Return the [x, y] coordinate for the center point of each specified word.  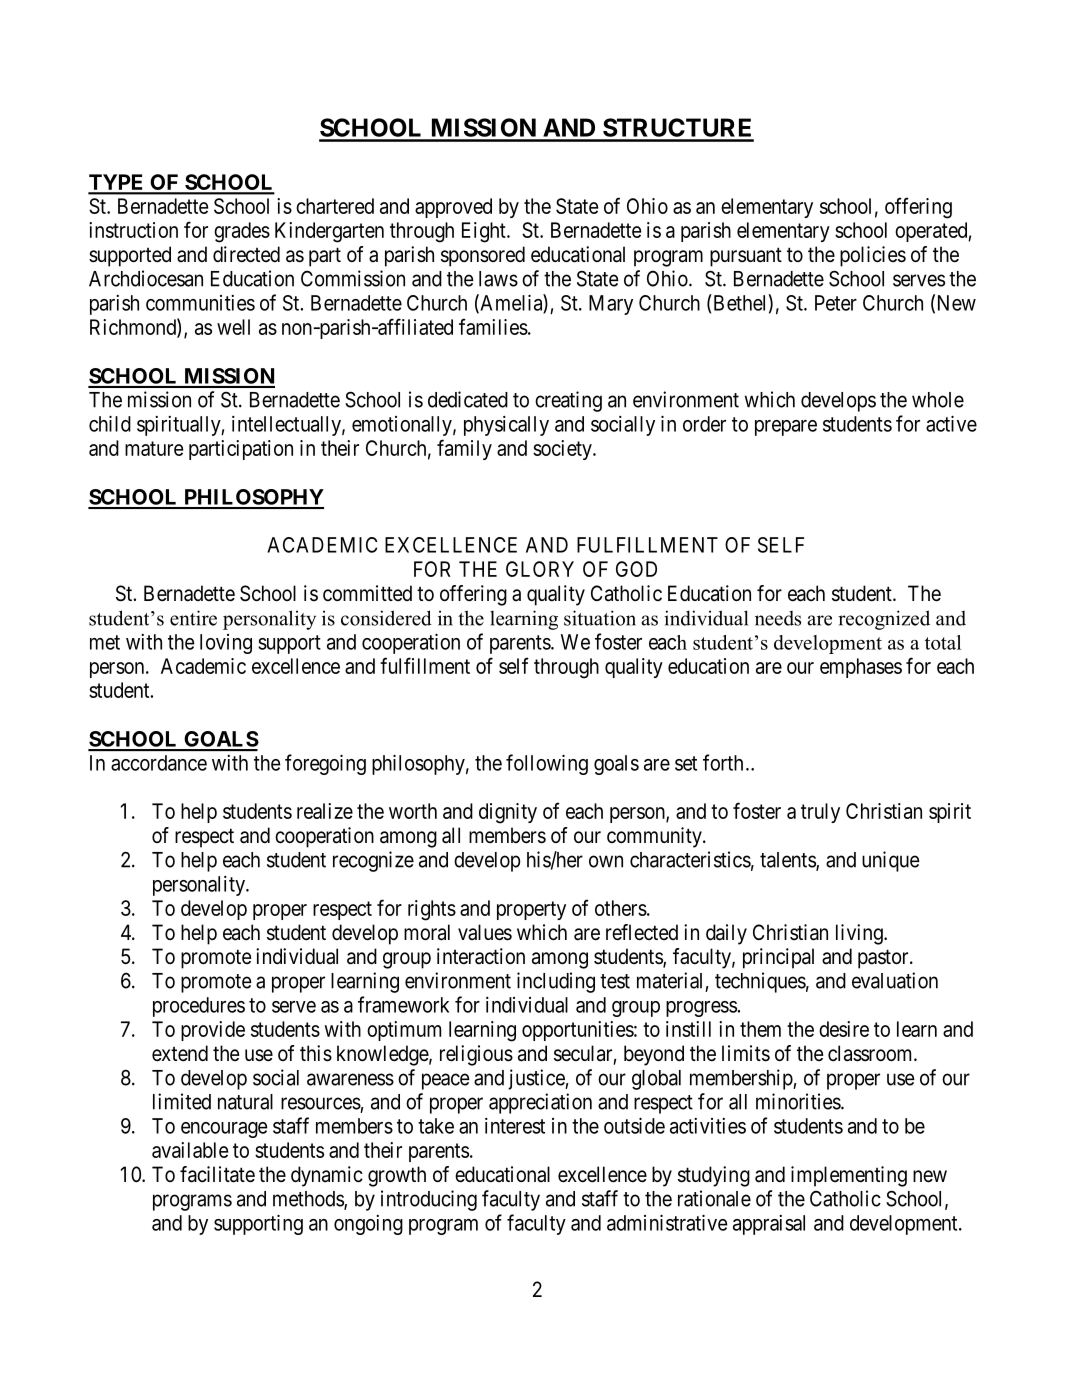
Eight [485, 232]
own [606, 861]
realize [325, 811]
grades [242, 232]
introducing [429, 1200]
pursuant [746, 257]
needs [778, 618]
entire [193, 618]
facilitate [217, 1174]
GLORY [540, 569]
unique [891, 861]
